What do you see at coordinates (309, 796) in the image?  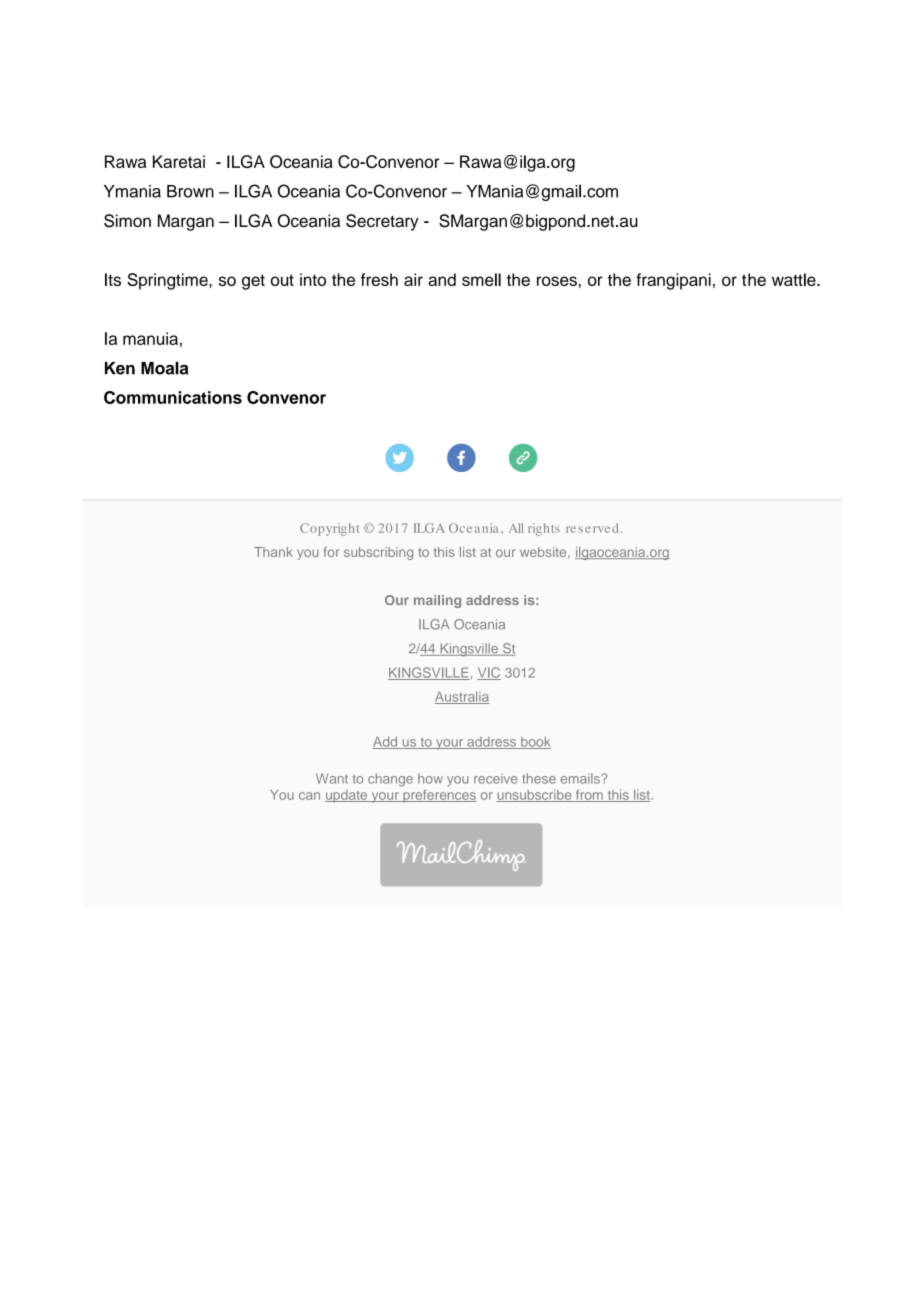 I see `can` at bounding box center [309, 796].
